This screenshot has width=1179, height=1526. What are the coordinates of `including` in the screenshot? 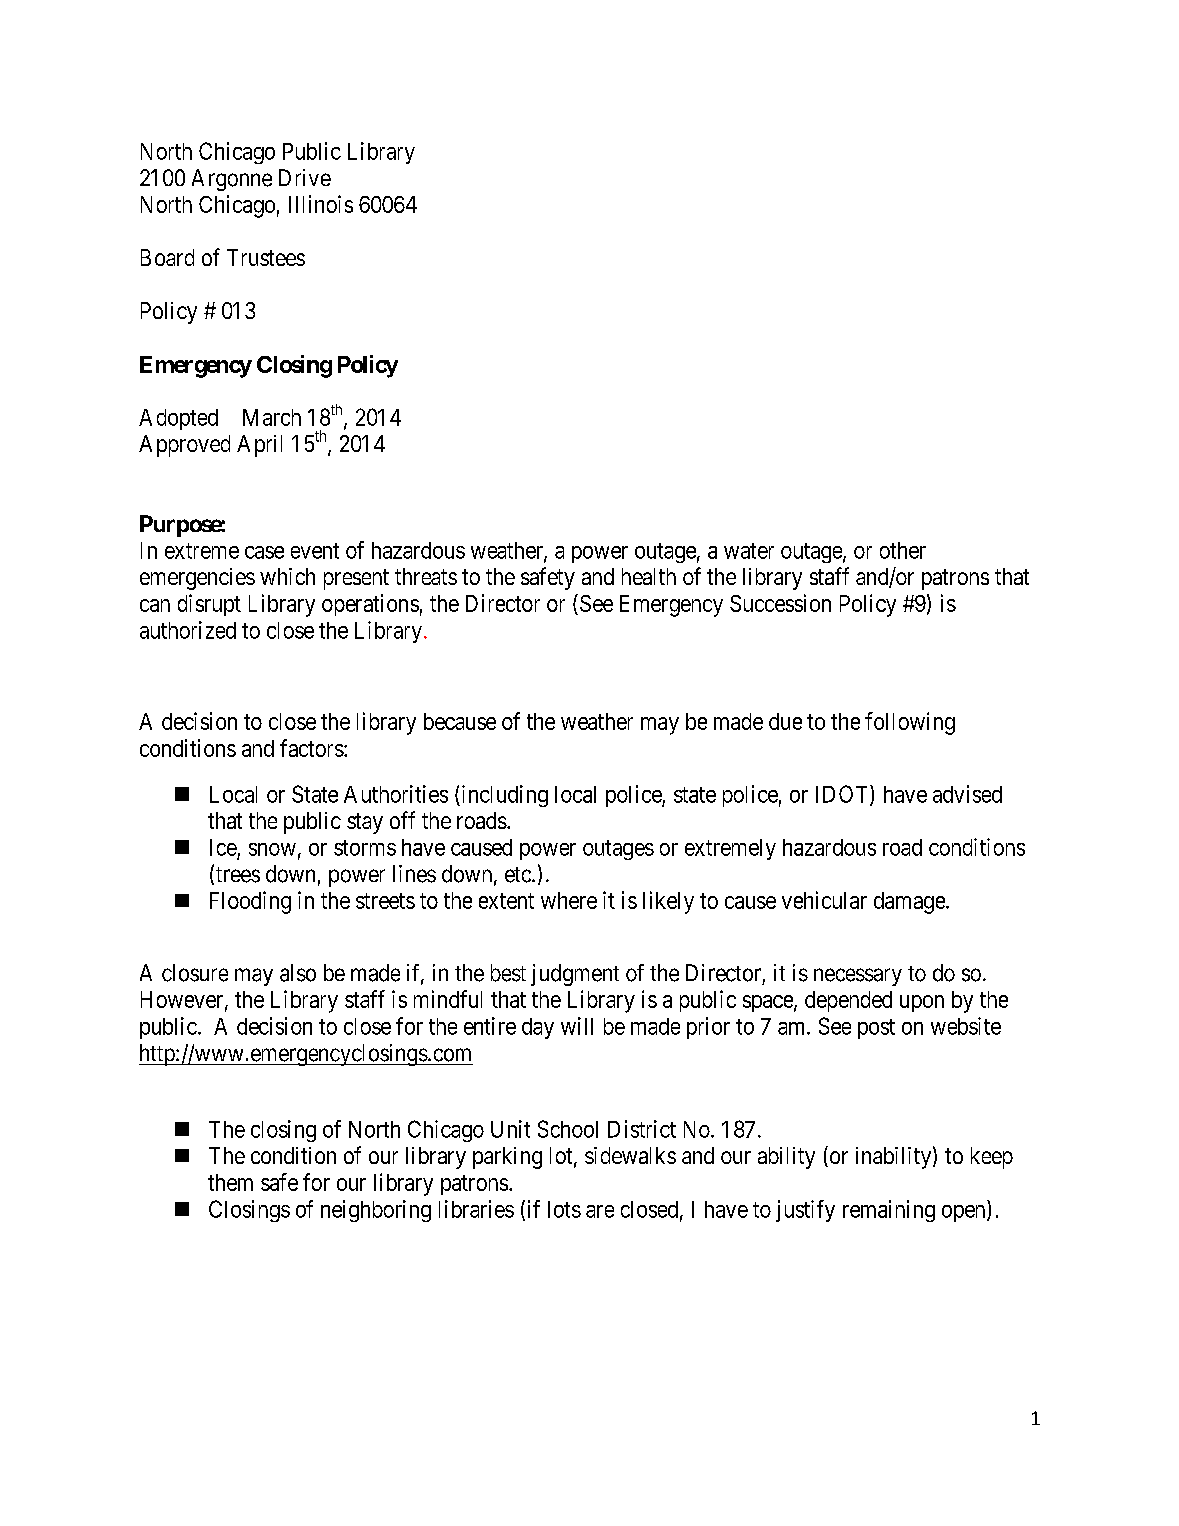 It's located at (503, 796).
